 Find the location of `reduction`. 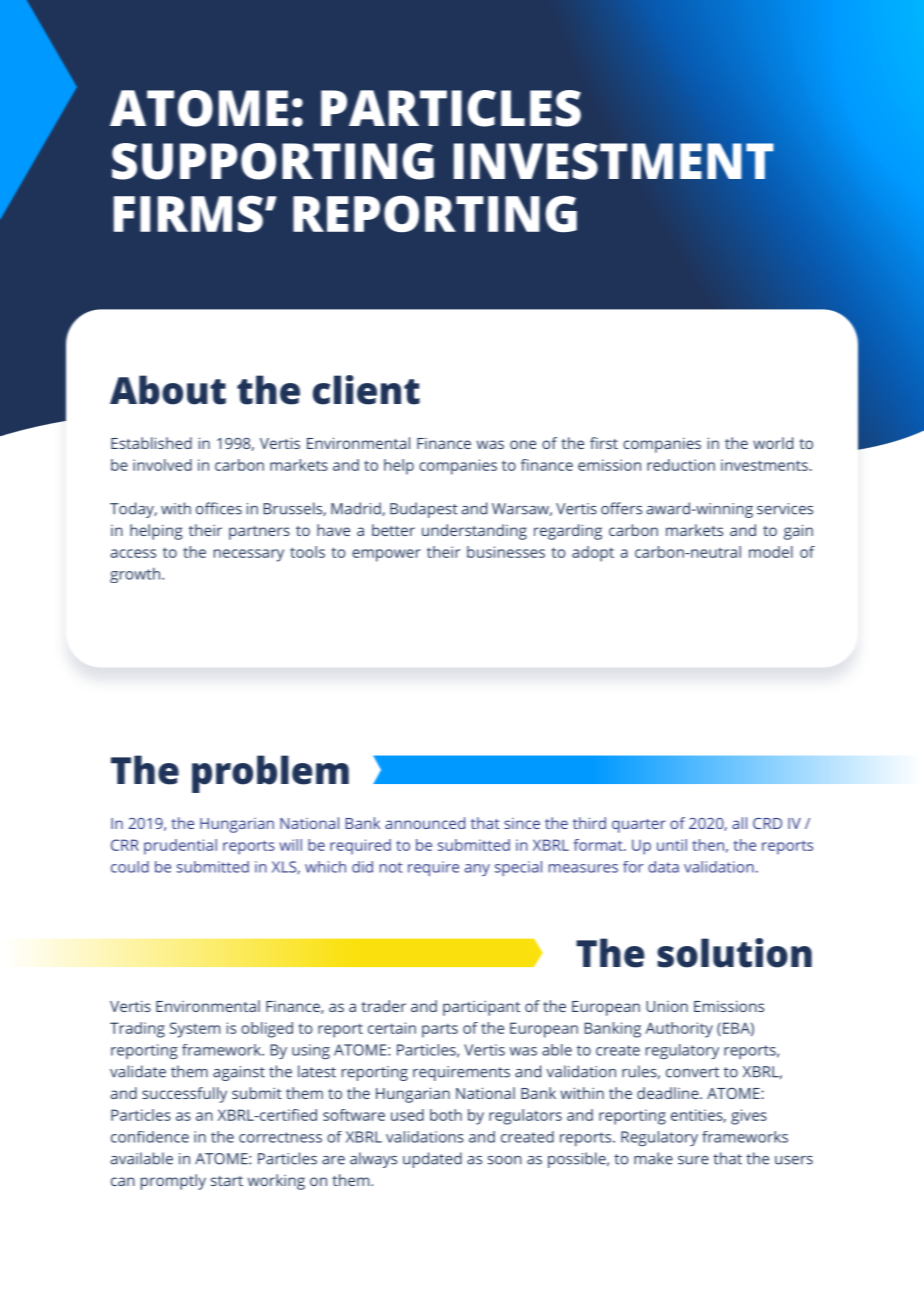

reduction is located at coordinates (681, 465).
